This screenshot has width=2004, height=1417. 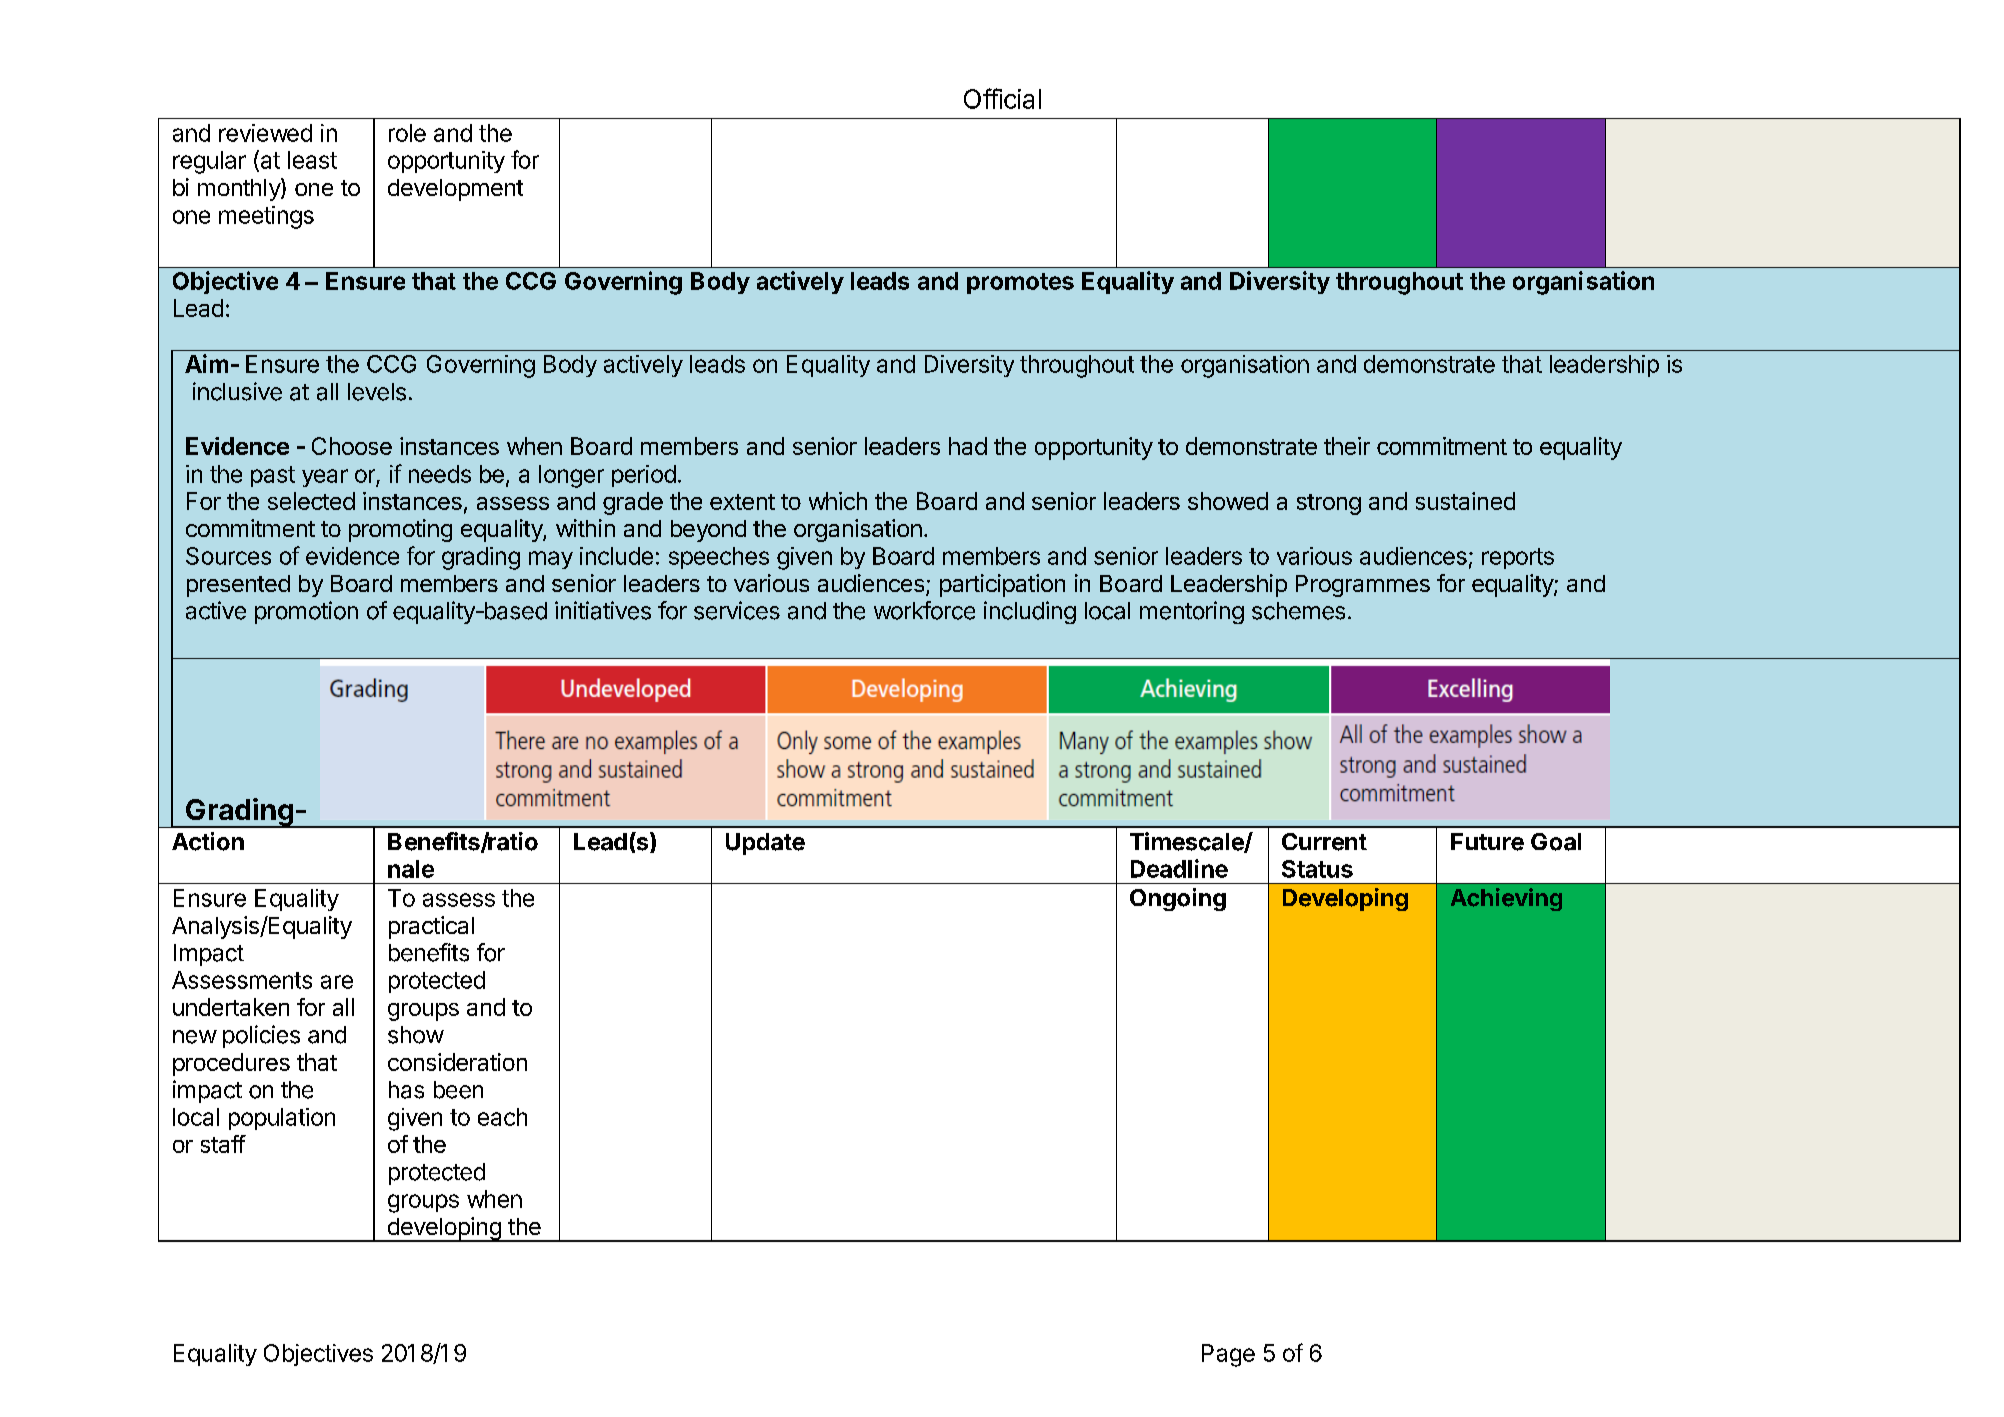 What do you see at coordinates (407, 133) in the screenshot?
I see `role` at bounding box center [407, 133].
